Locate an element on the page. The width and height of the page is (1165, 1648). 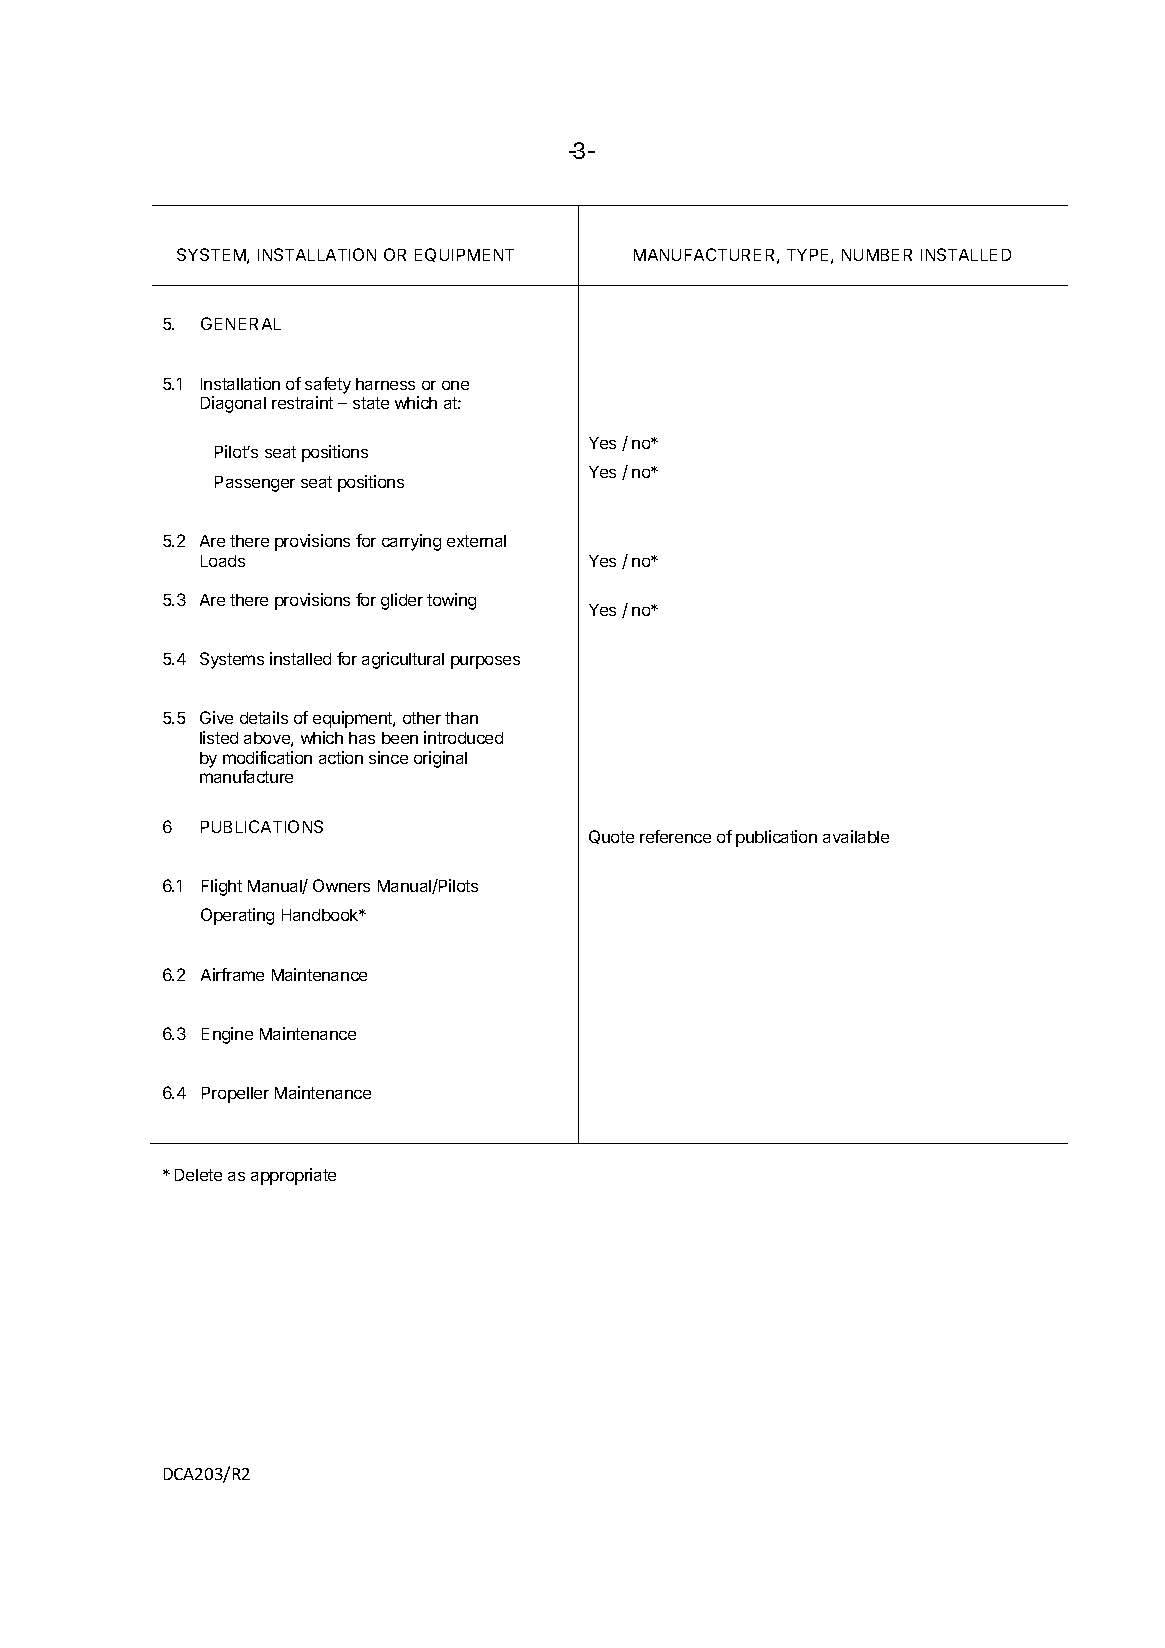
appropriate is located at coordinates (293, 1176).
